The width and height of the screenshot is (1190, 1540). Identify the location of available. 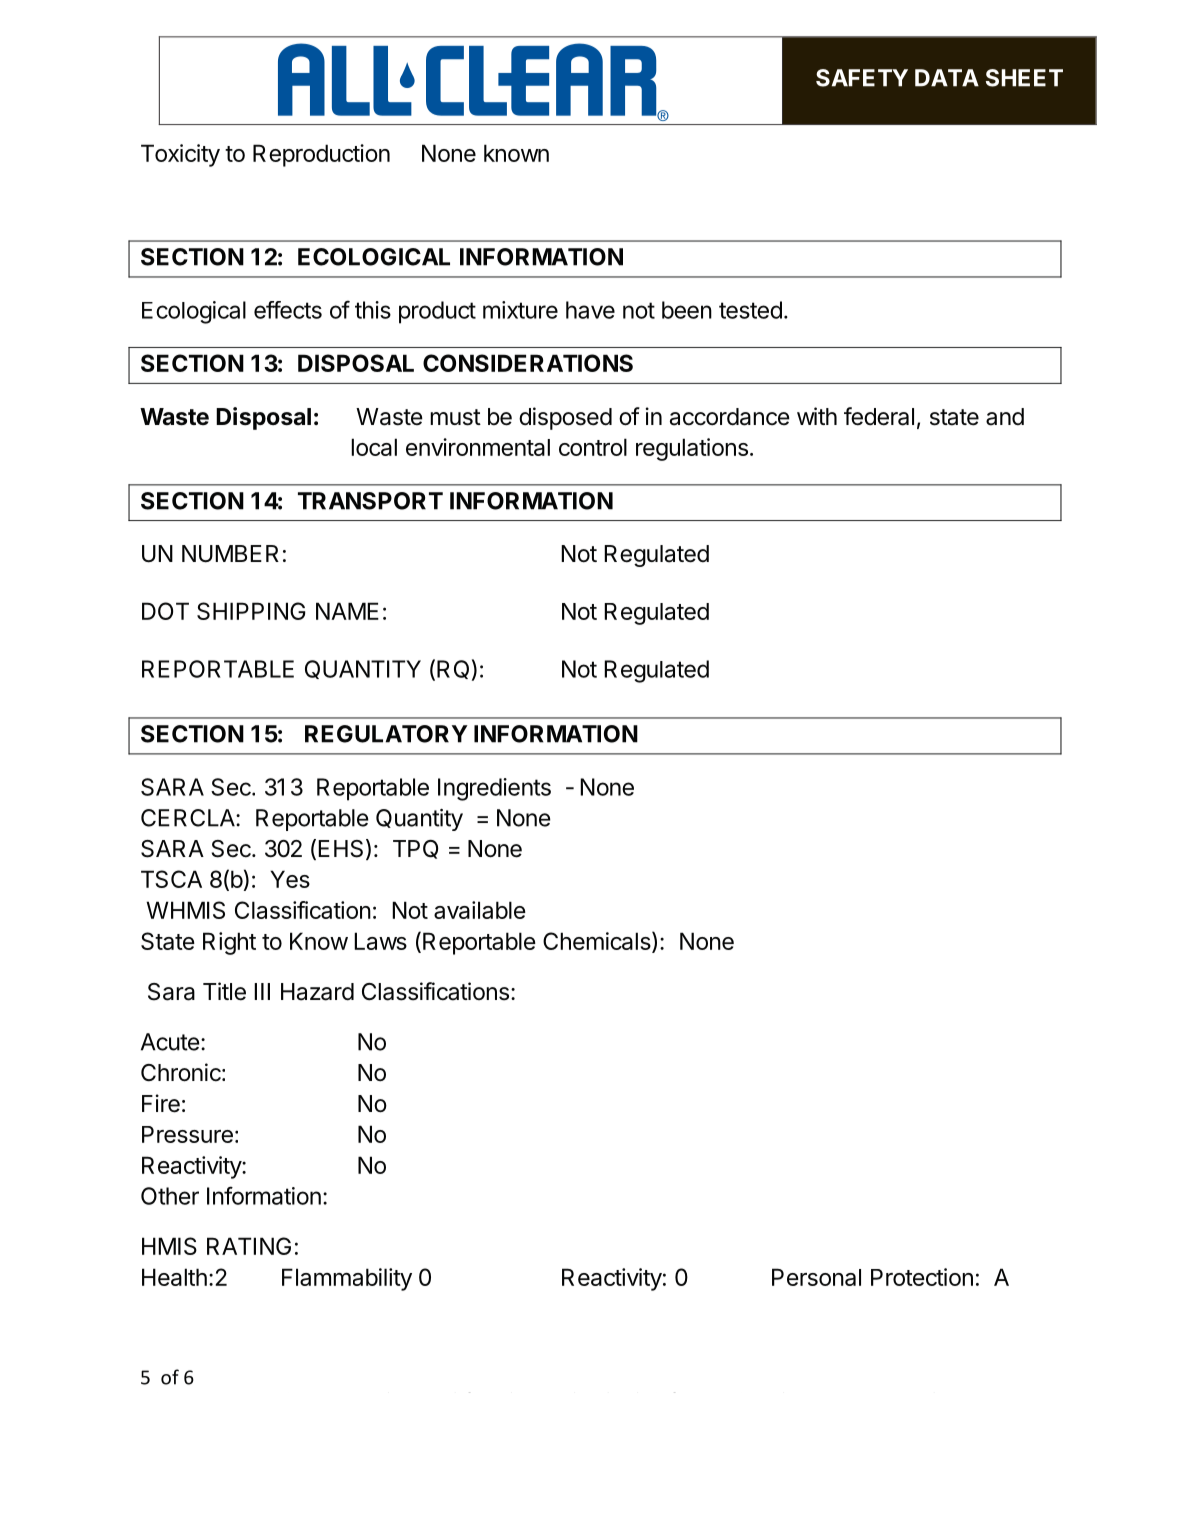
(480, 910).
